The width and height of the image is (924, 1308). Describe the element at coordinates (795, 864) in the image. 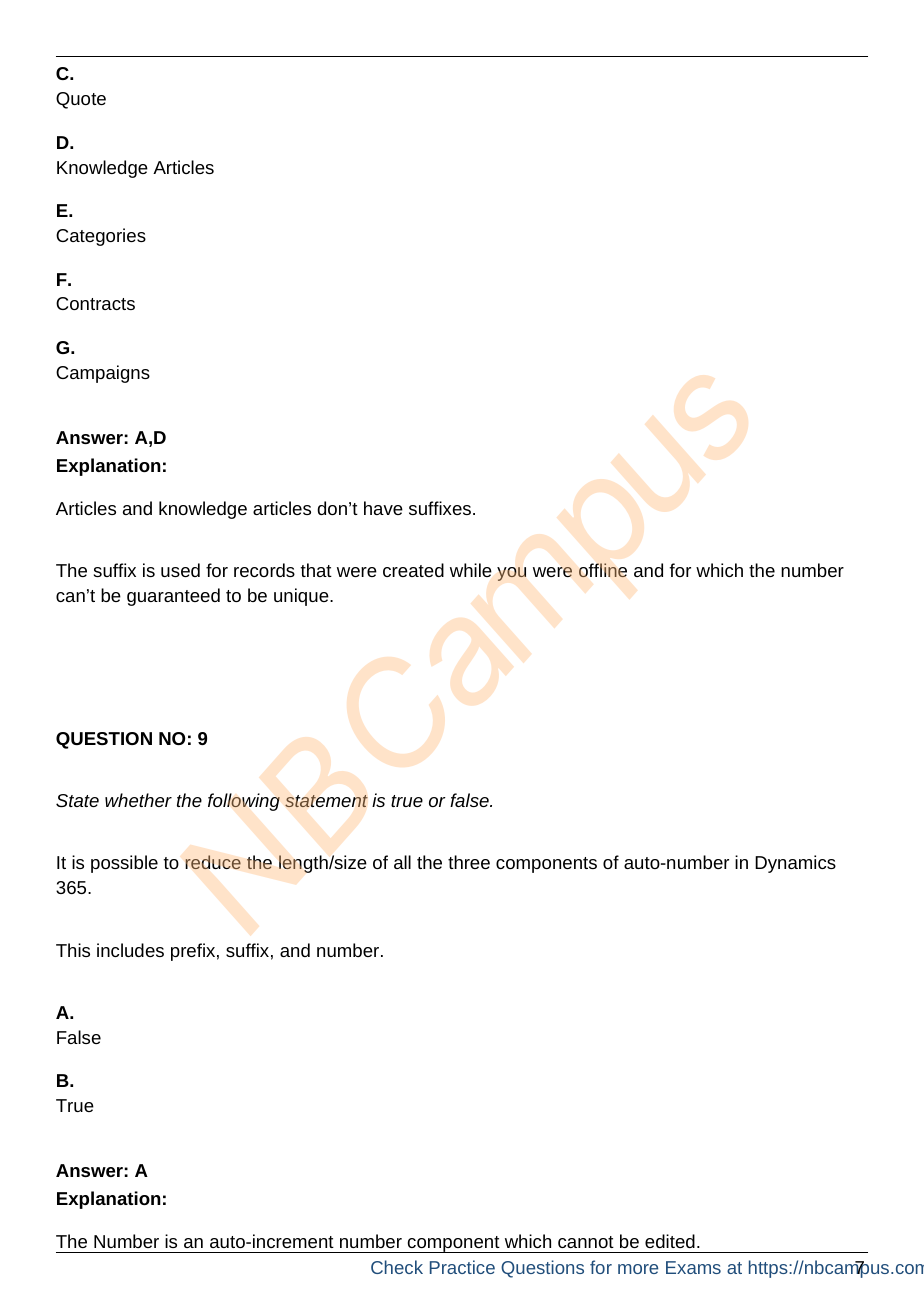

I see `Dynamics` at that location.
